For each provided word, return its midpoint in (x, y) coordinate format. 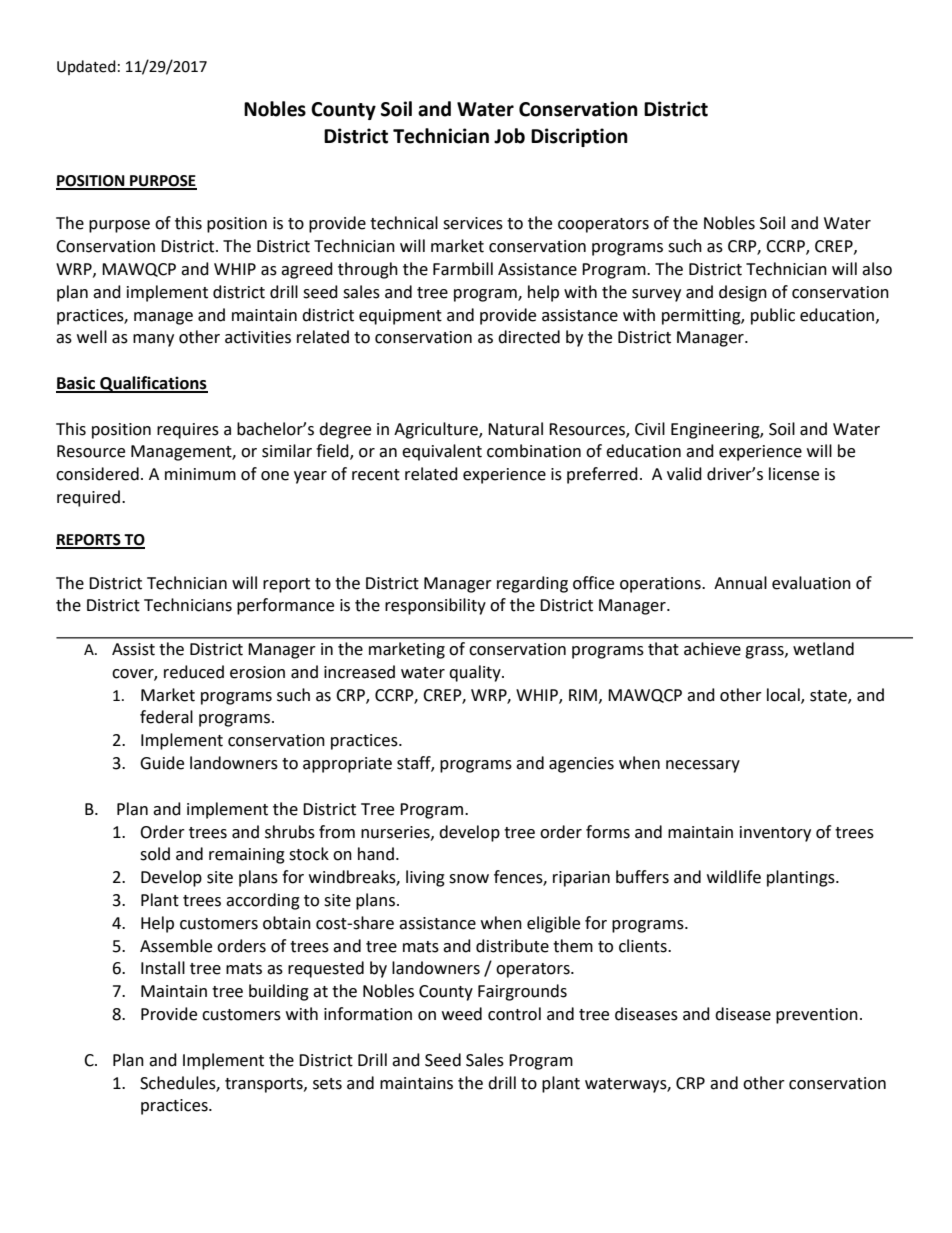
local (784, 695)
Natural (515, 429)
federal (166, 717)
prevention (817, 1016)
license (794, 474)
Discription (579, 137)
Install (163, 968)
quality (476, 673)
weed (462, 1014)
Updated (86, 67)
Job (509, 136)
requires (188, 431)
